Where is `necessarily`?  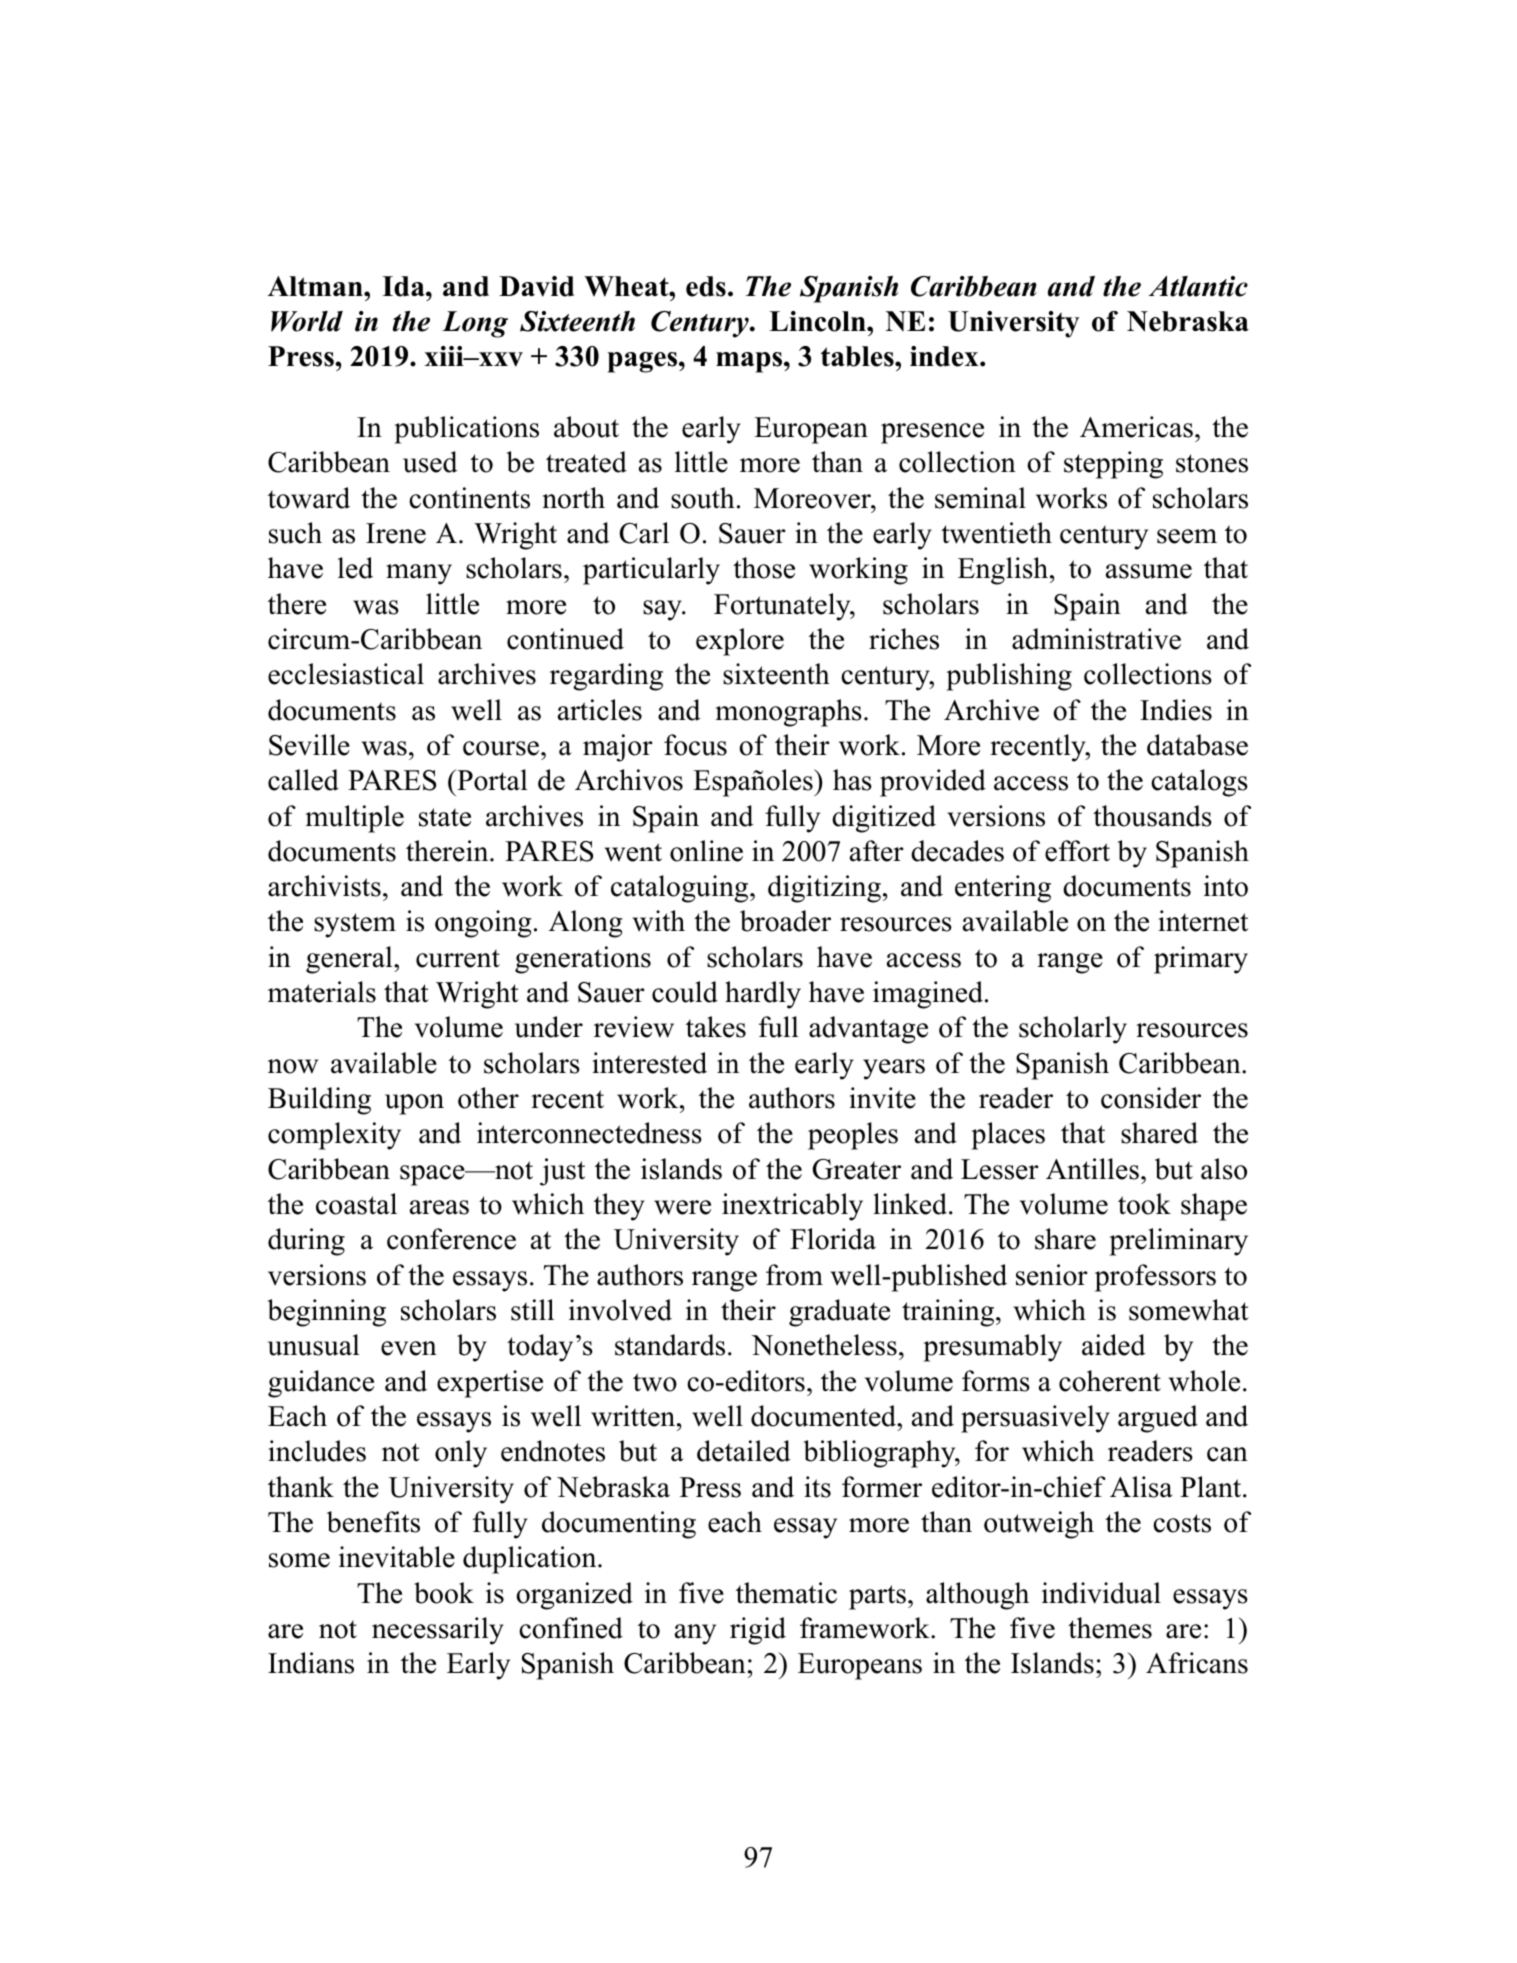
necessarily is located at coordinates (438, 1631).
